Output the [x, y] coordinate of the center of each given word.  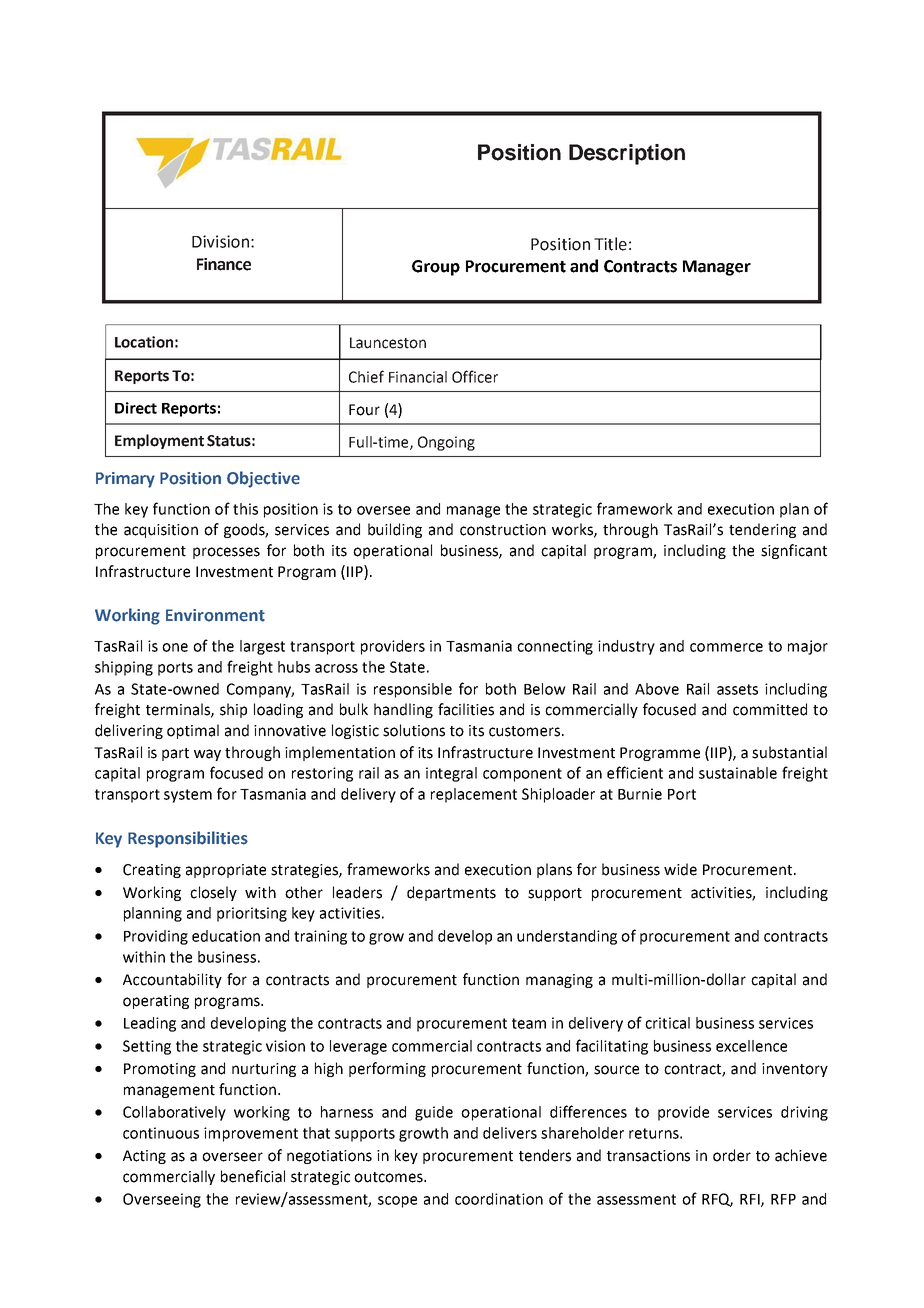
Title [610, 244]
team [529, 1023]
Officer [475, 376]
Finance [224, 264]
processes [226, 553]
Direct [136, 408]
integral [451, 774]
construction [503, 530]
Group [436, 268]
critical [667, 1023]
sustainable [738, 773]
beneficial [253, 1176]
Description [627, 154]
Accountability [172, 980]
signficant [794, 551]
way [207, 755]
